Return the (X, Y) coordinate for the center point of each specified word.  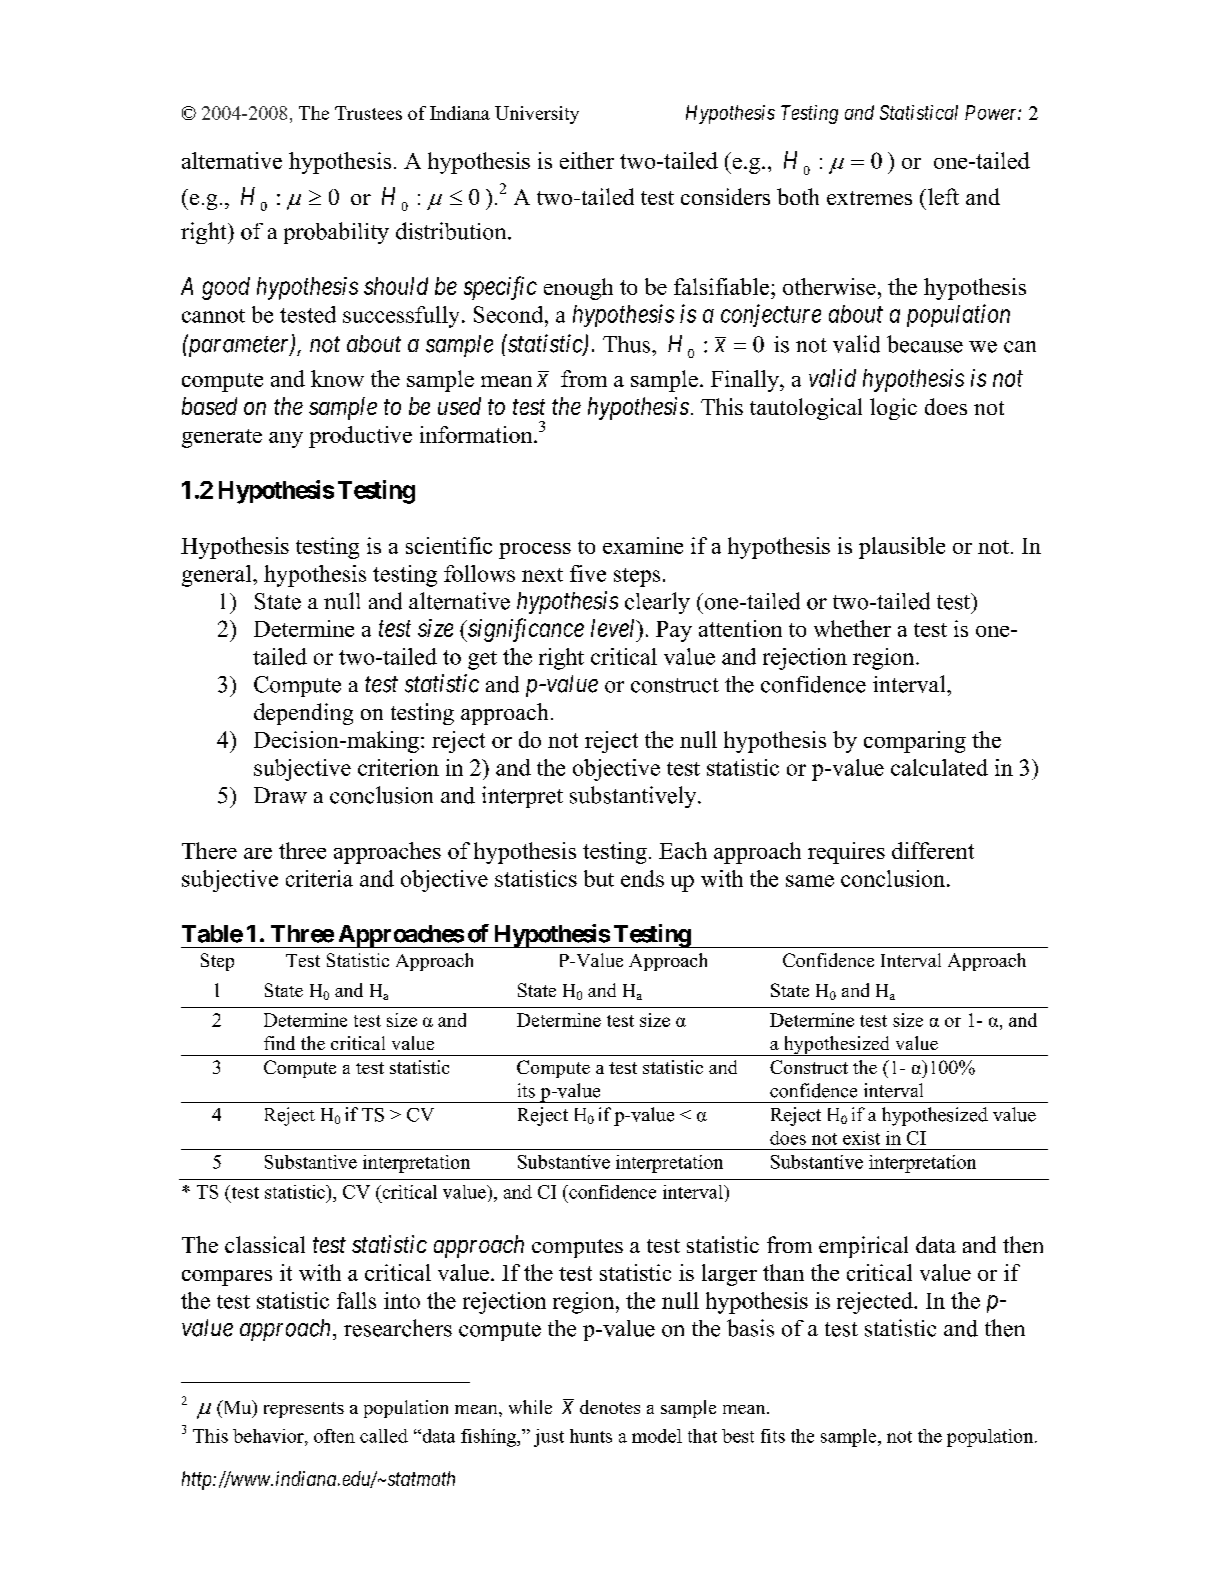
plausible (902, 548)
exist (861, 1138)
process (535, 551)
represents (304, 1410)
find (279, 1043)
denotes (610, 1407)
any (286, 440)
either (587, 160)
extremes (869, 198)
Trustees (368, 113)
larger (729, 1275)
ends (642, 878)
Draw (280, 795)
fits (773, 1436)
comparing (915, 742)
